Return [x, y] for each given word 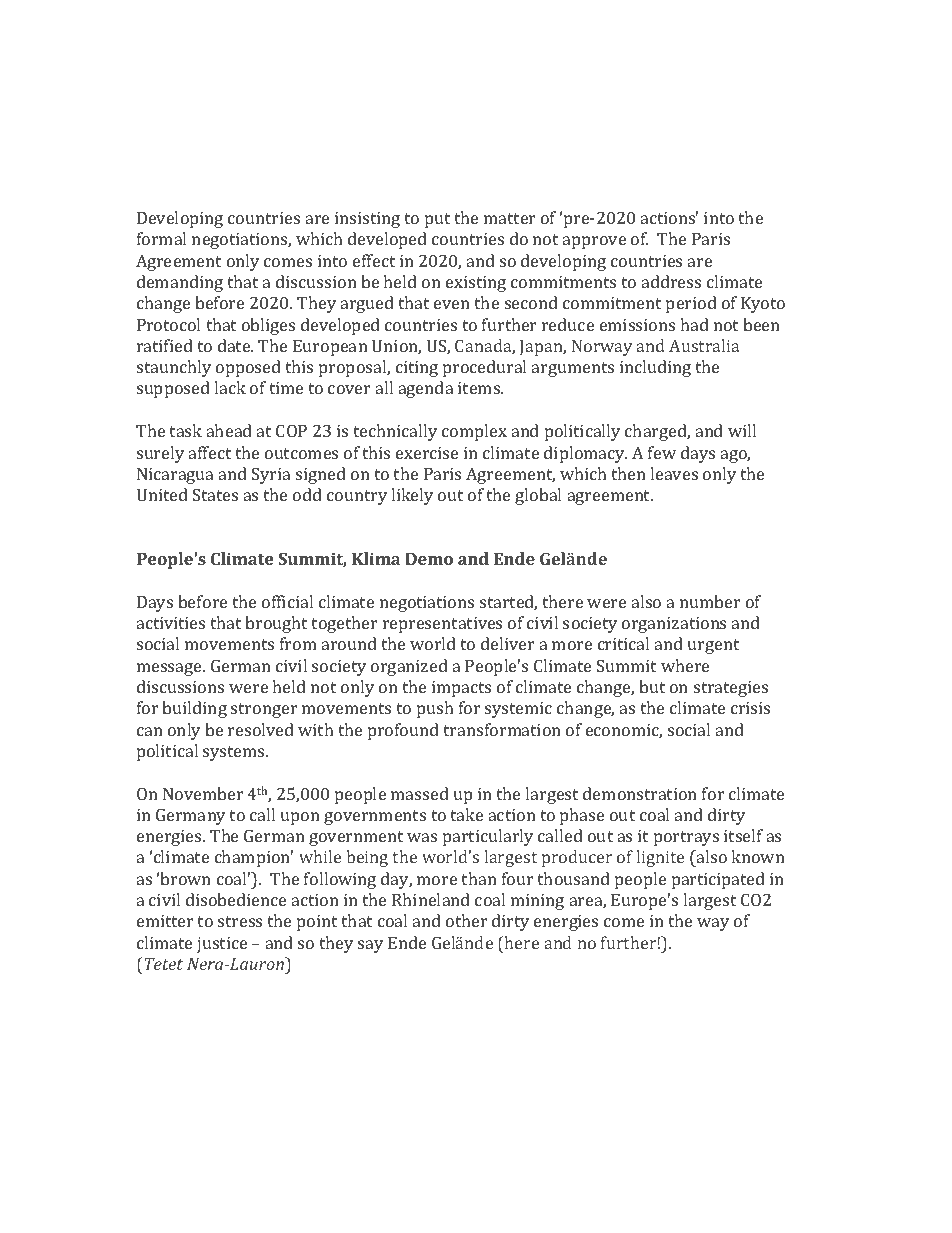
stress [240, 921]
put [437, 220]
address [671, 281]
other [467, 920]
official [287, 601]
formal [161, 238]
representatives [442, 625]
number [710, 601]
